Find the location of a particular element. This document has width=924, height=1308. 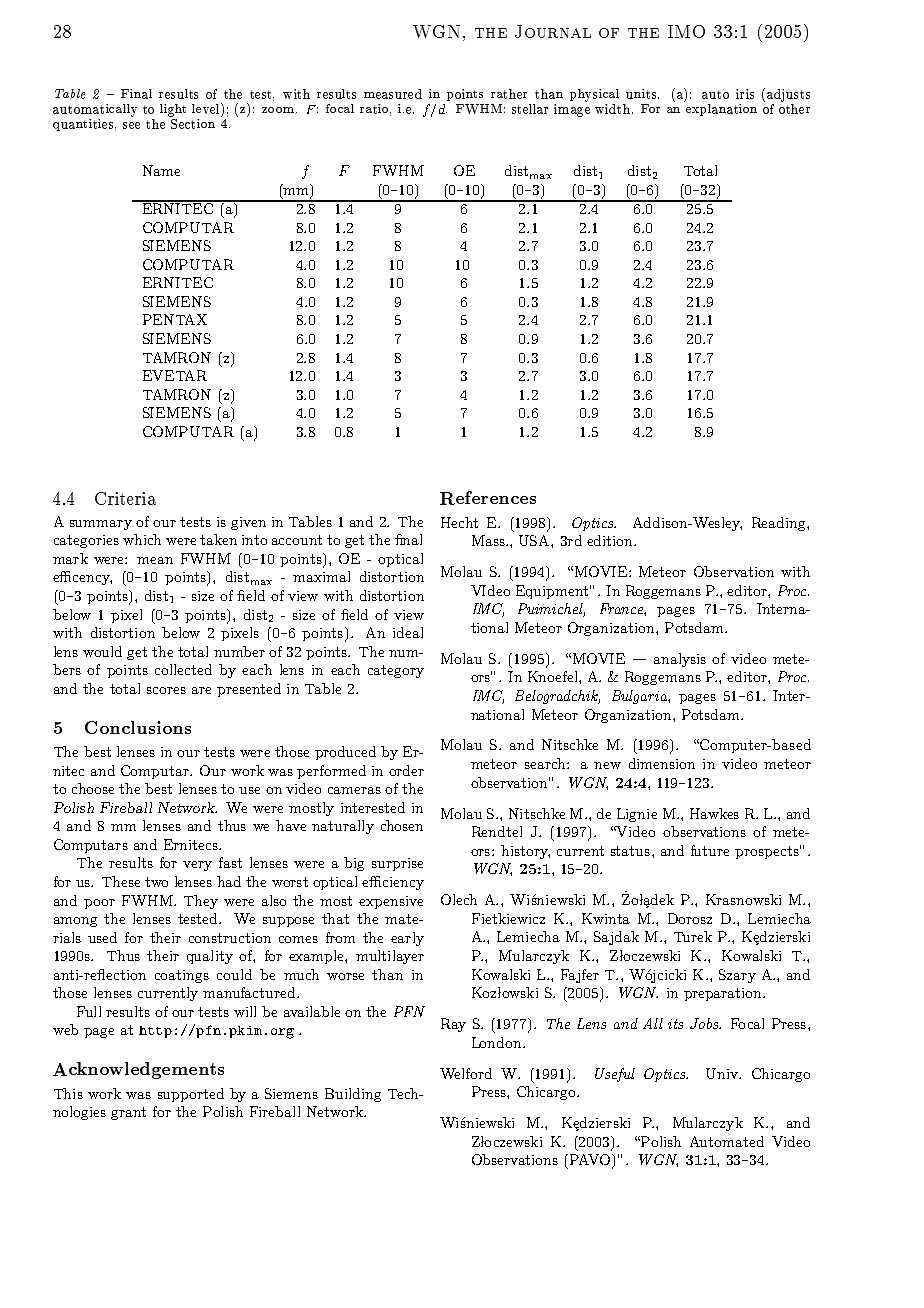

dimension is located at coordinates (662, 763).
